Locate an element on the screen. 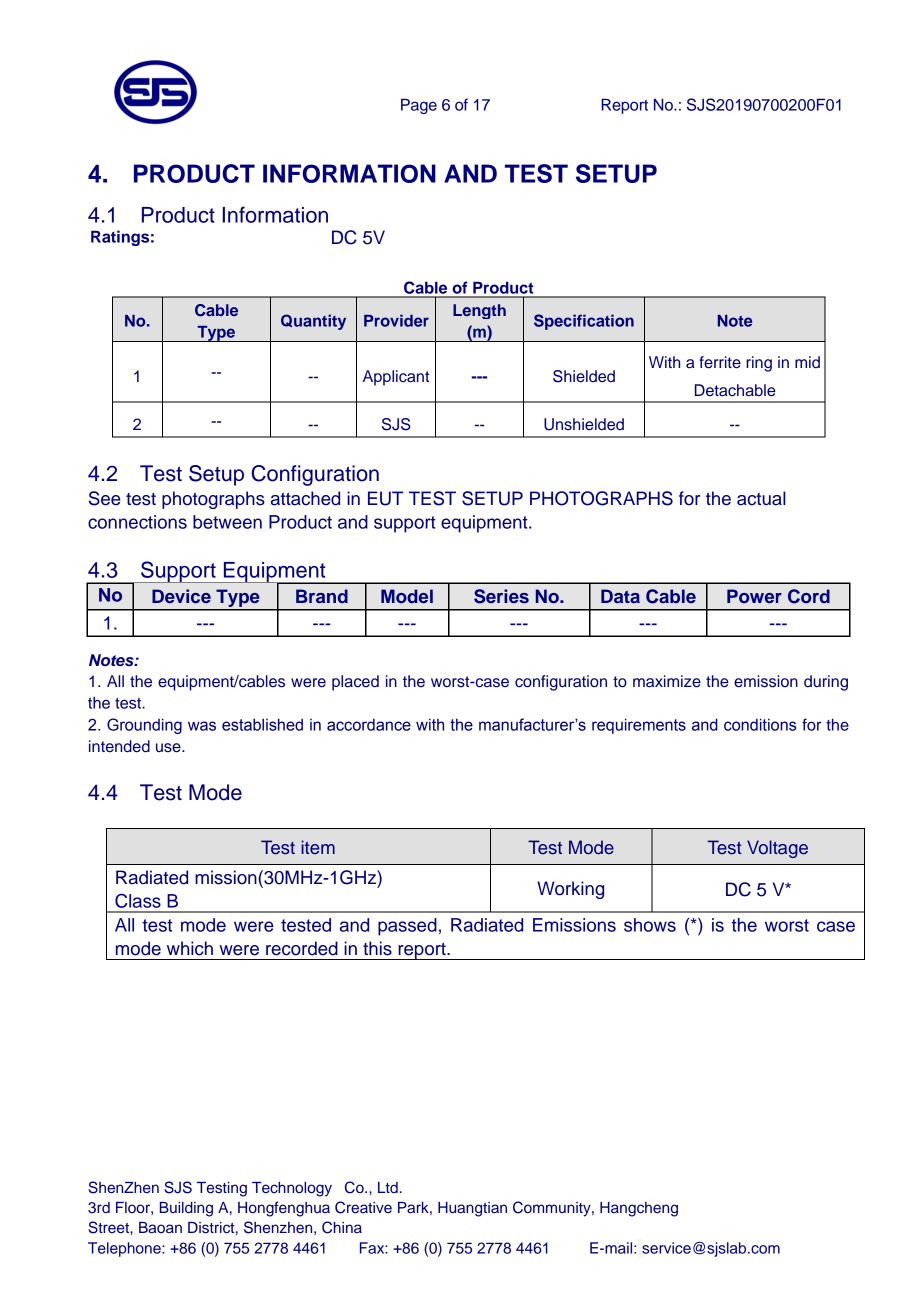 The width and height of the screenshot is (924, 1308). Building is located at coordinates (186, 1209).
